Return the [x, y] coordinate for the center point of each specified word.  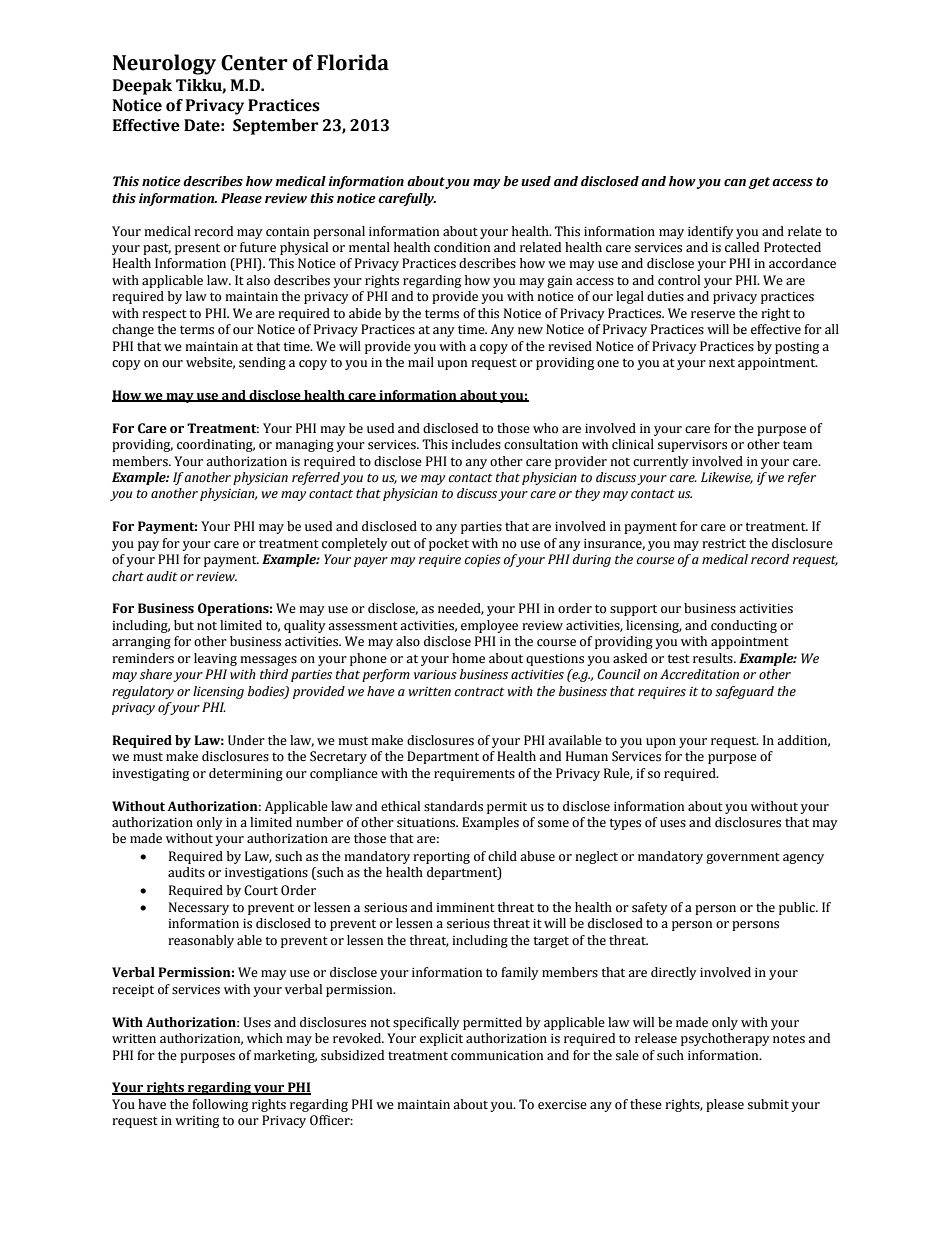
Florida [353, 62]
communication [497, 1056]
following [220, 1105]
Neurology [164, 64]
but [184, 625]
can [735, 183]
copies [483, 561]
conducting [744, 626]
